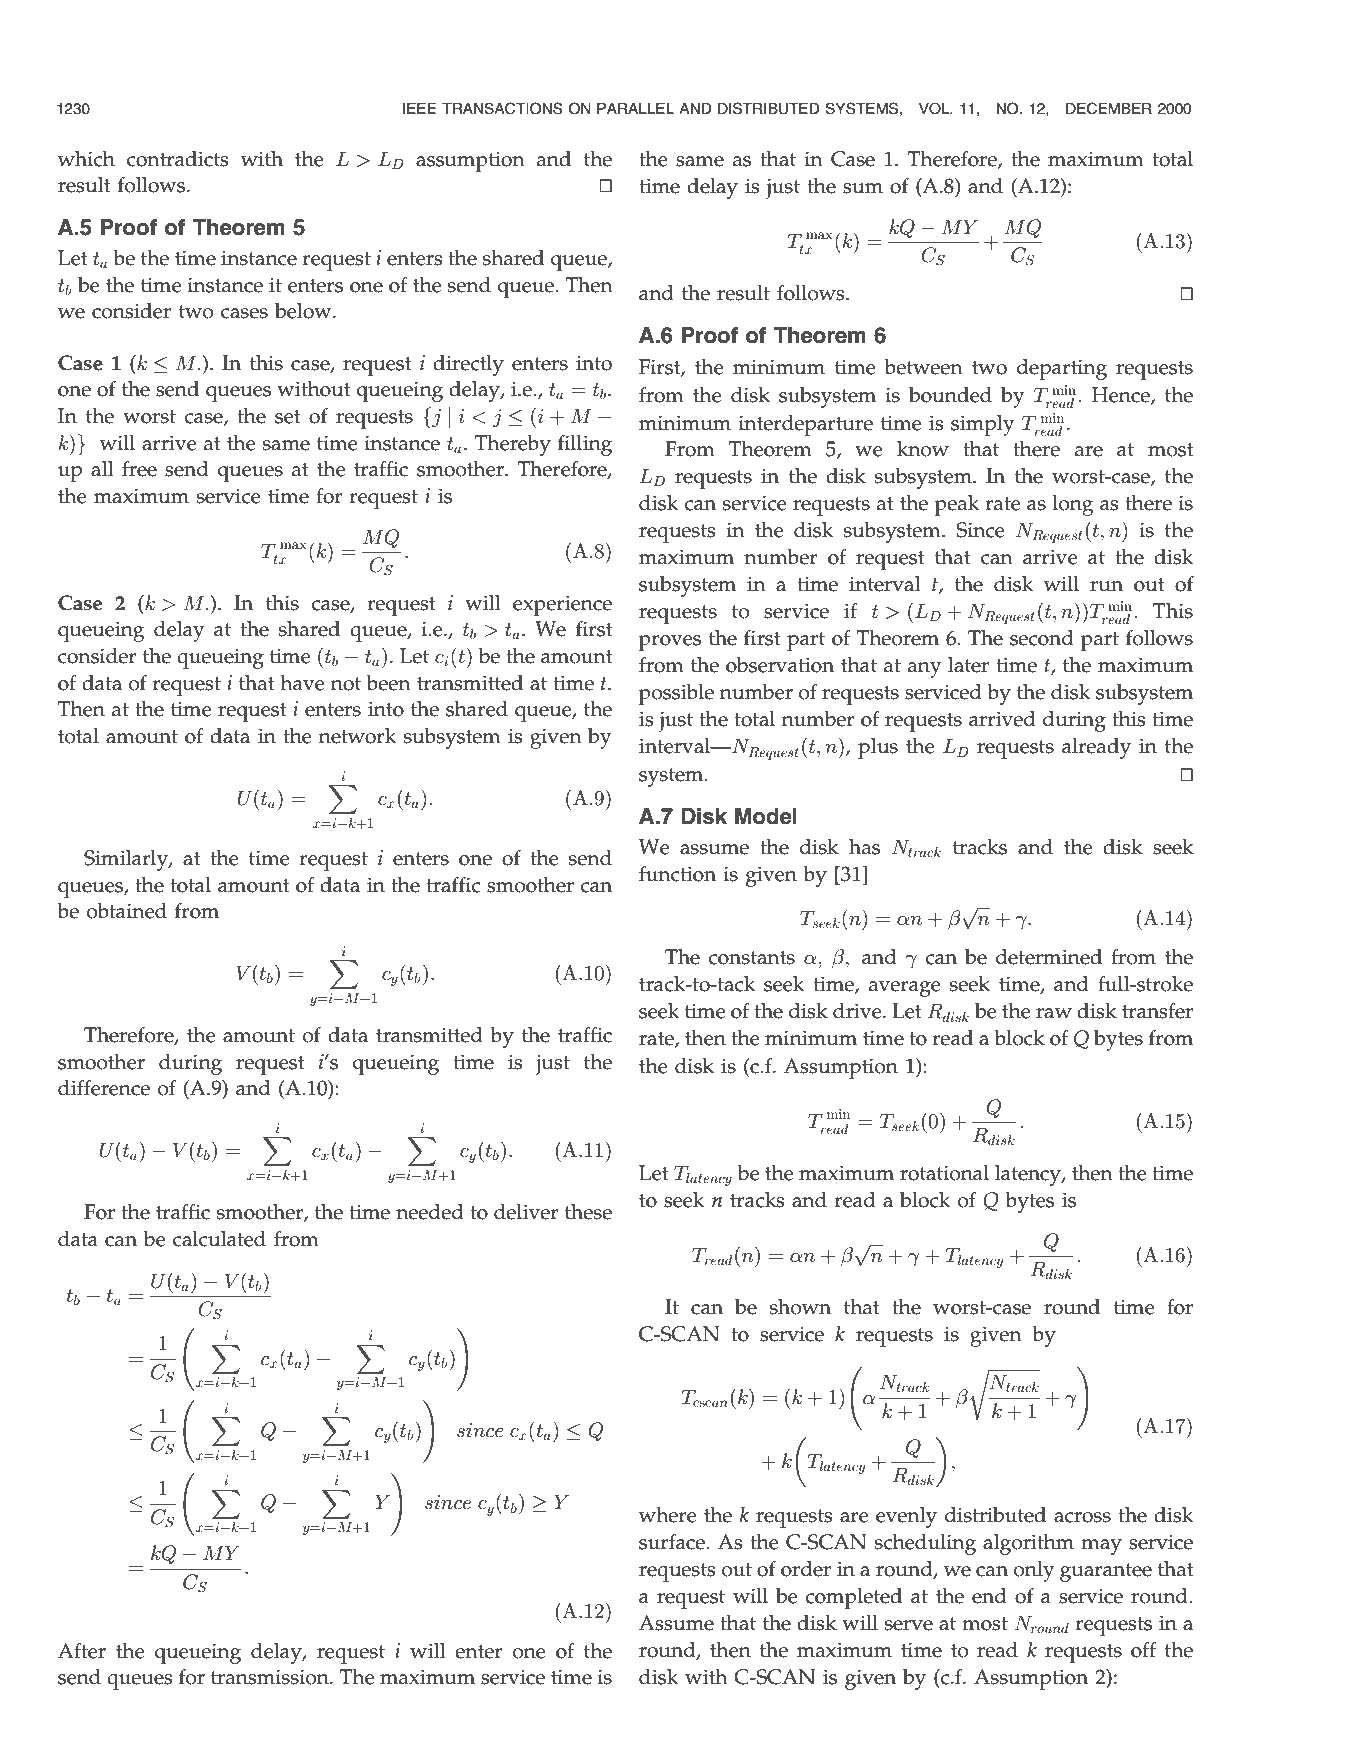  Describe the element at coordinates (1034, 1571) in the document. I see `only` at that location.
